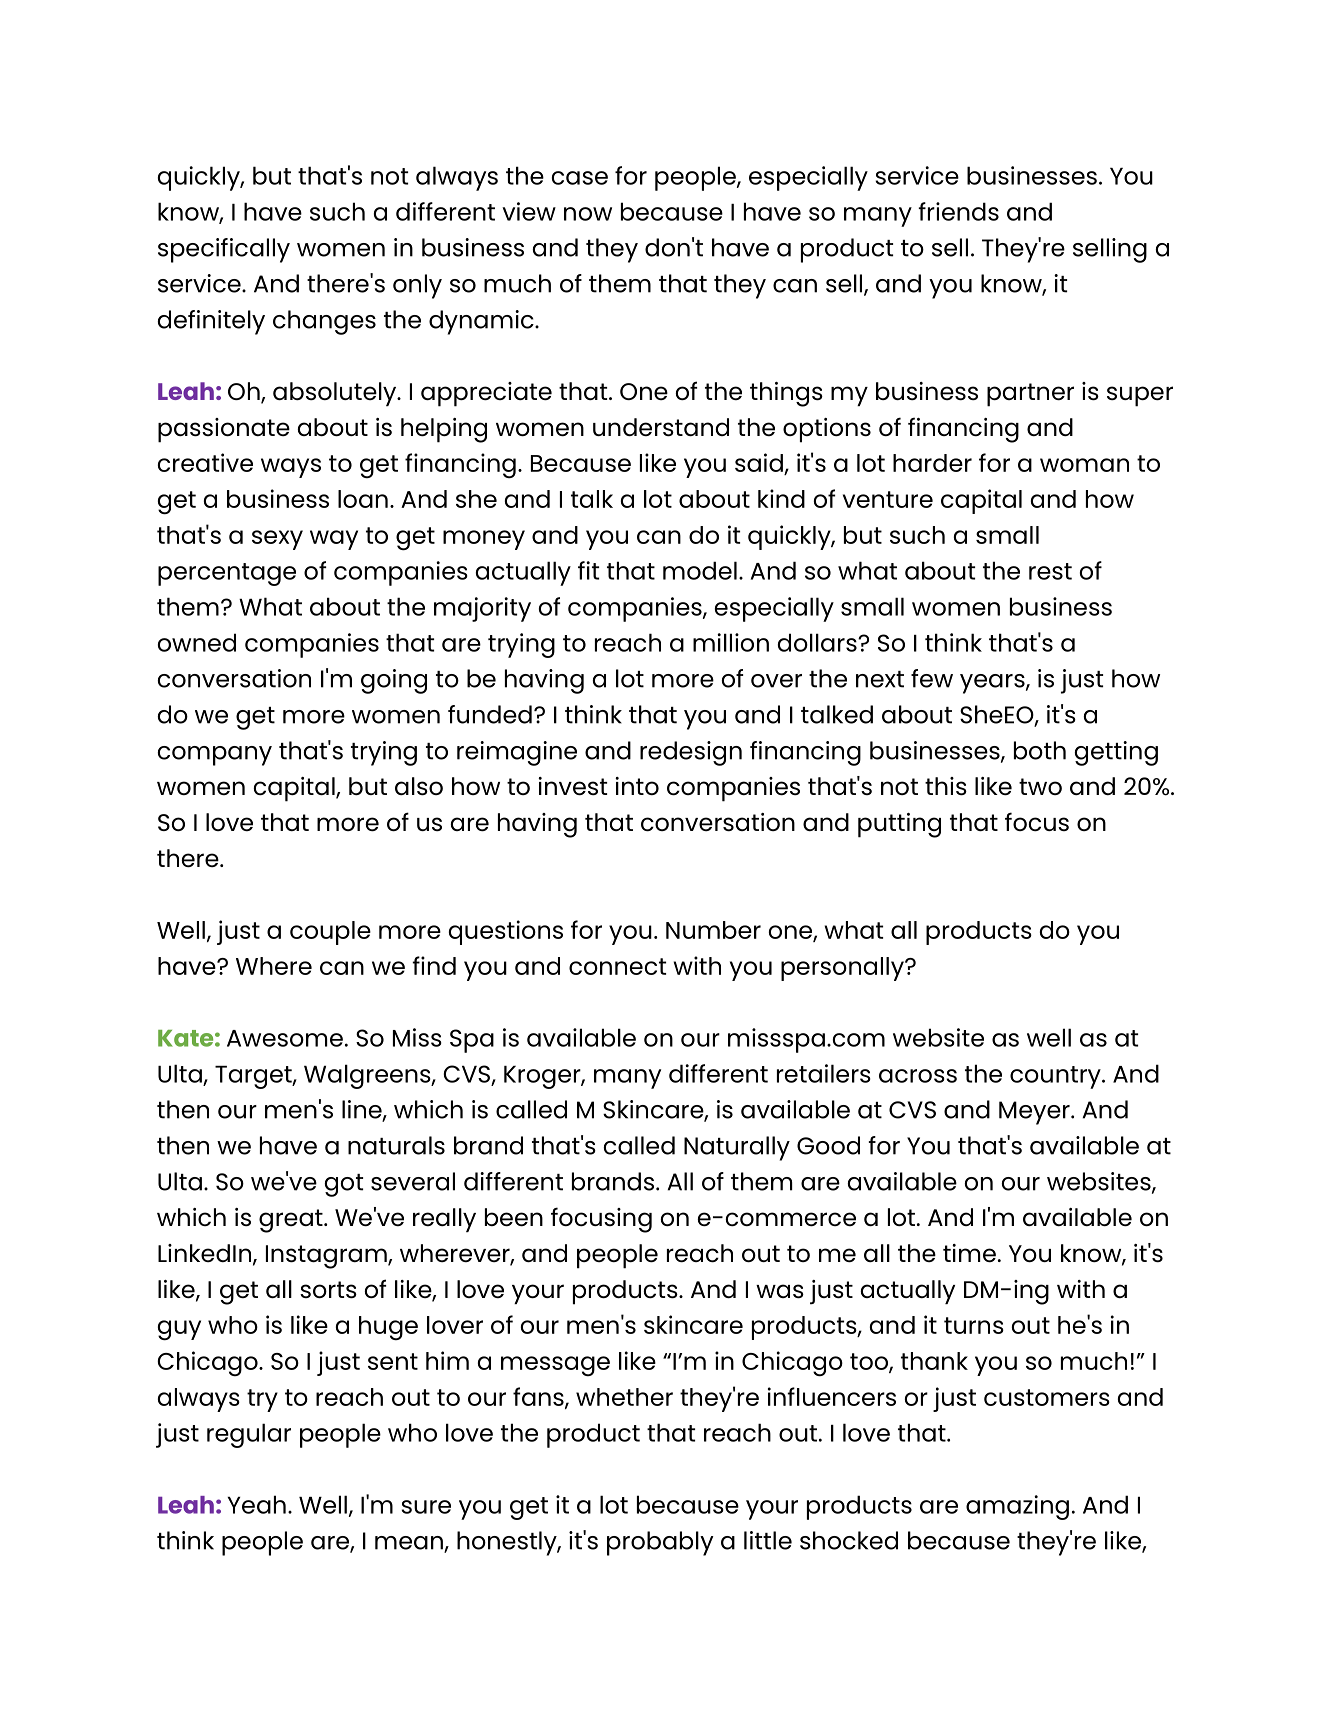 The image size is (1332, 1724). I want to click on Yeah, so click(256, 1504).
